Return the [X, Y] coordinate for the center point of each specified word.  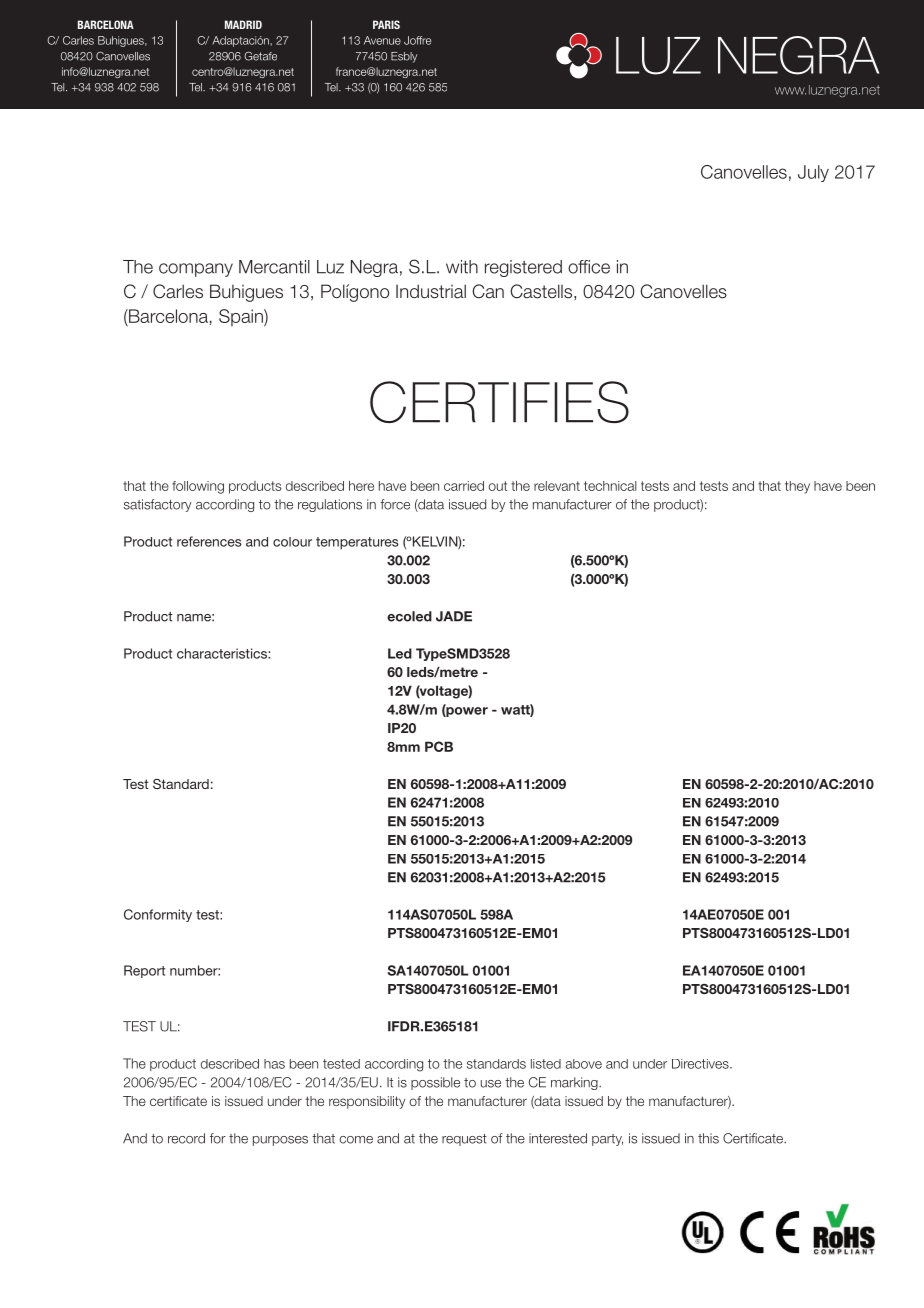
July [813, 173]
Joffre [417, 40]
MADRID [243, 24]
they [797, 487]
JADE [454, 616]
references [209, 541]
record [186, 1138]
